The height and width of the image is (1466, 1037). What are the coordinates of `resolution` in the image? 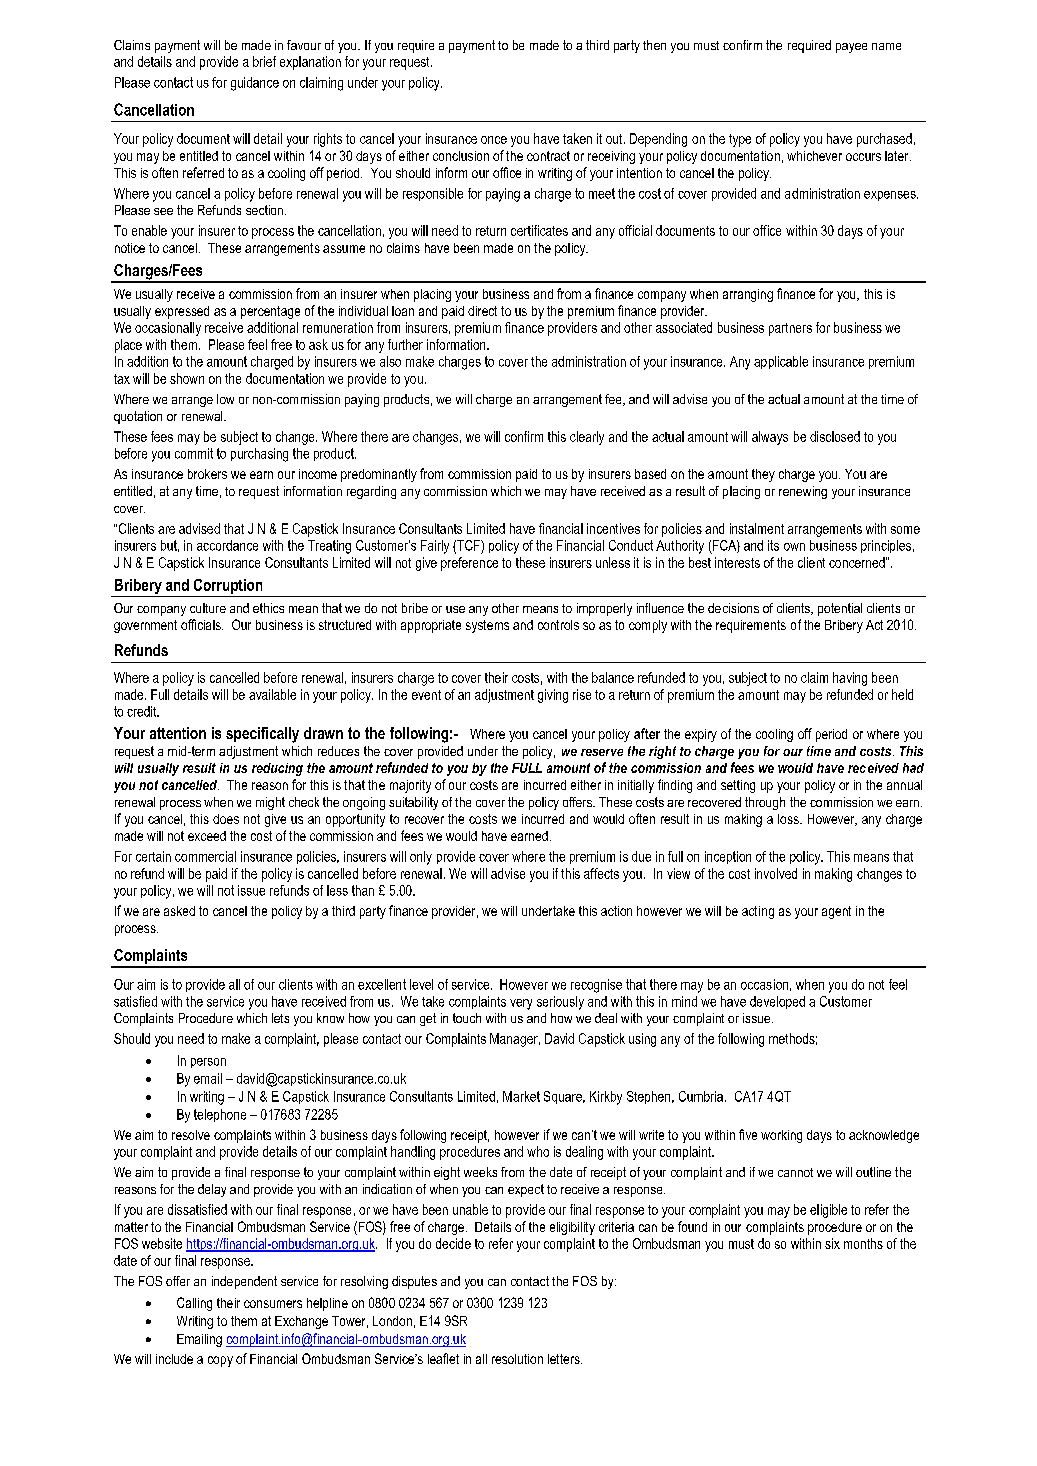 It's located at (517, 1359).
